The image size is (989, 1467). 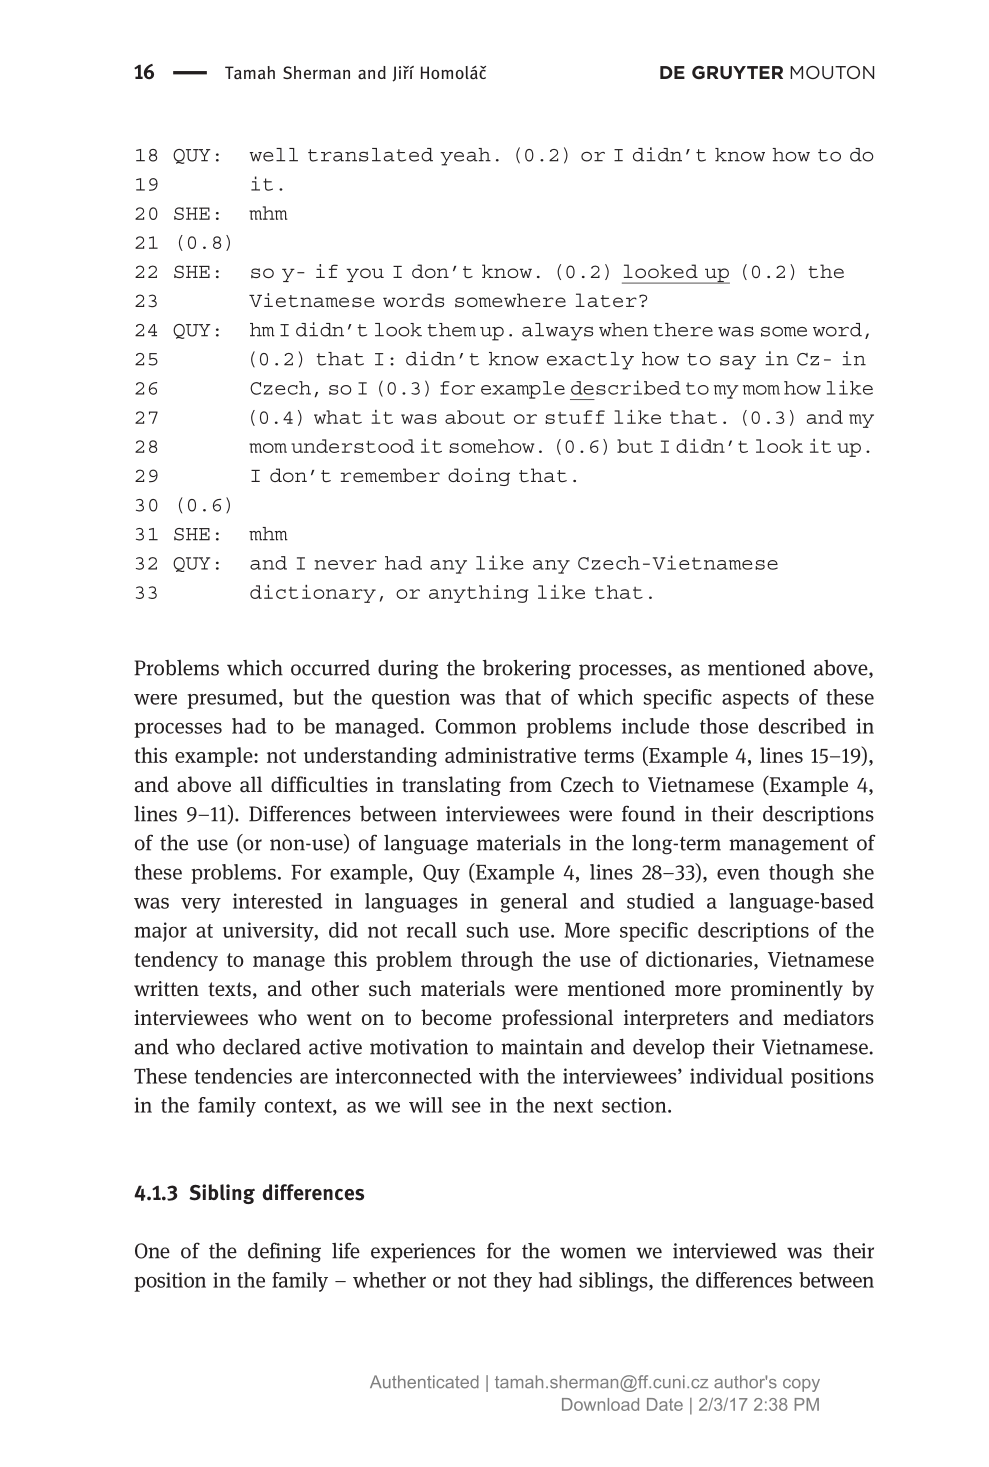 What do you see at coordinates (424, 1382) in the screenshot?
I see `Authenticated` at bounding box center [424, 1382].
